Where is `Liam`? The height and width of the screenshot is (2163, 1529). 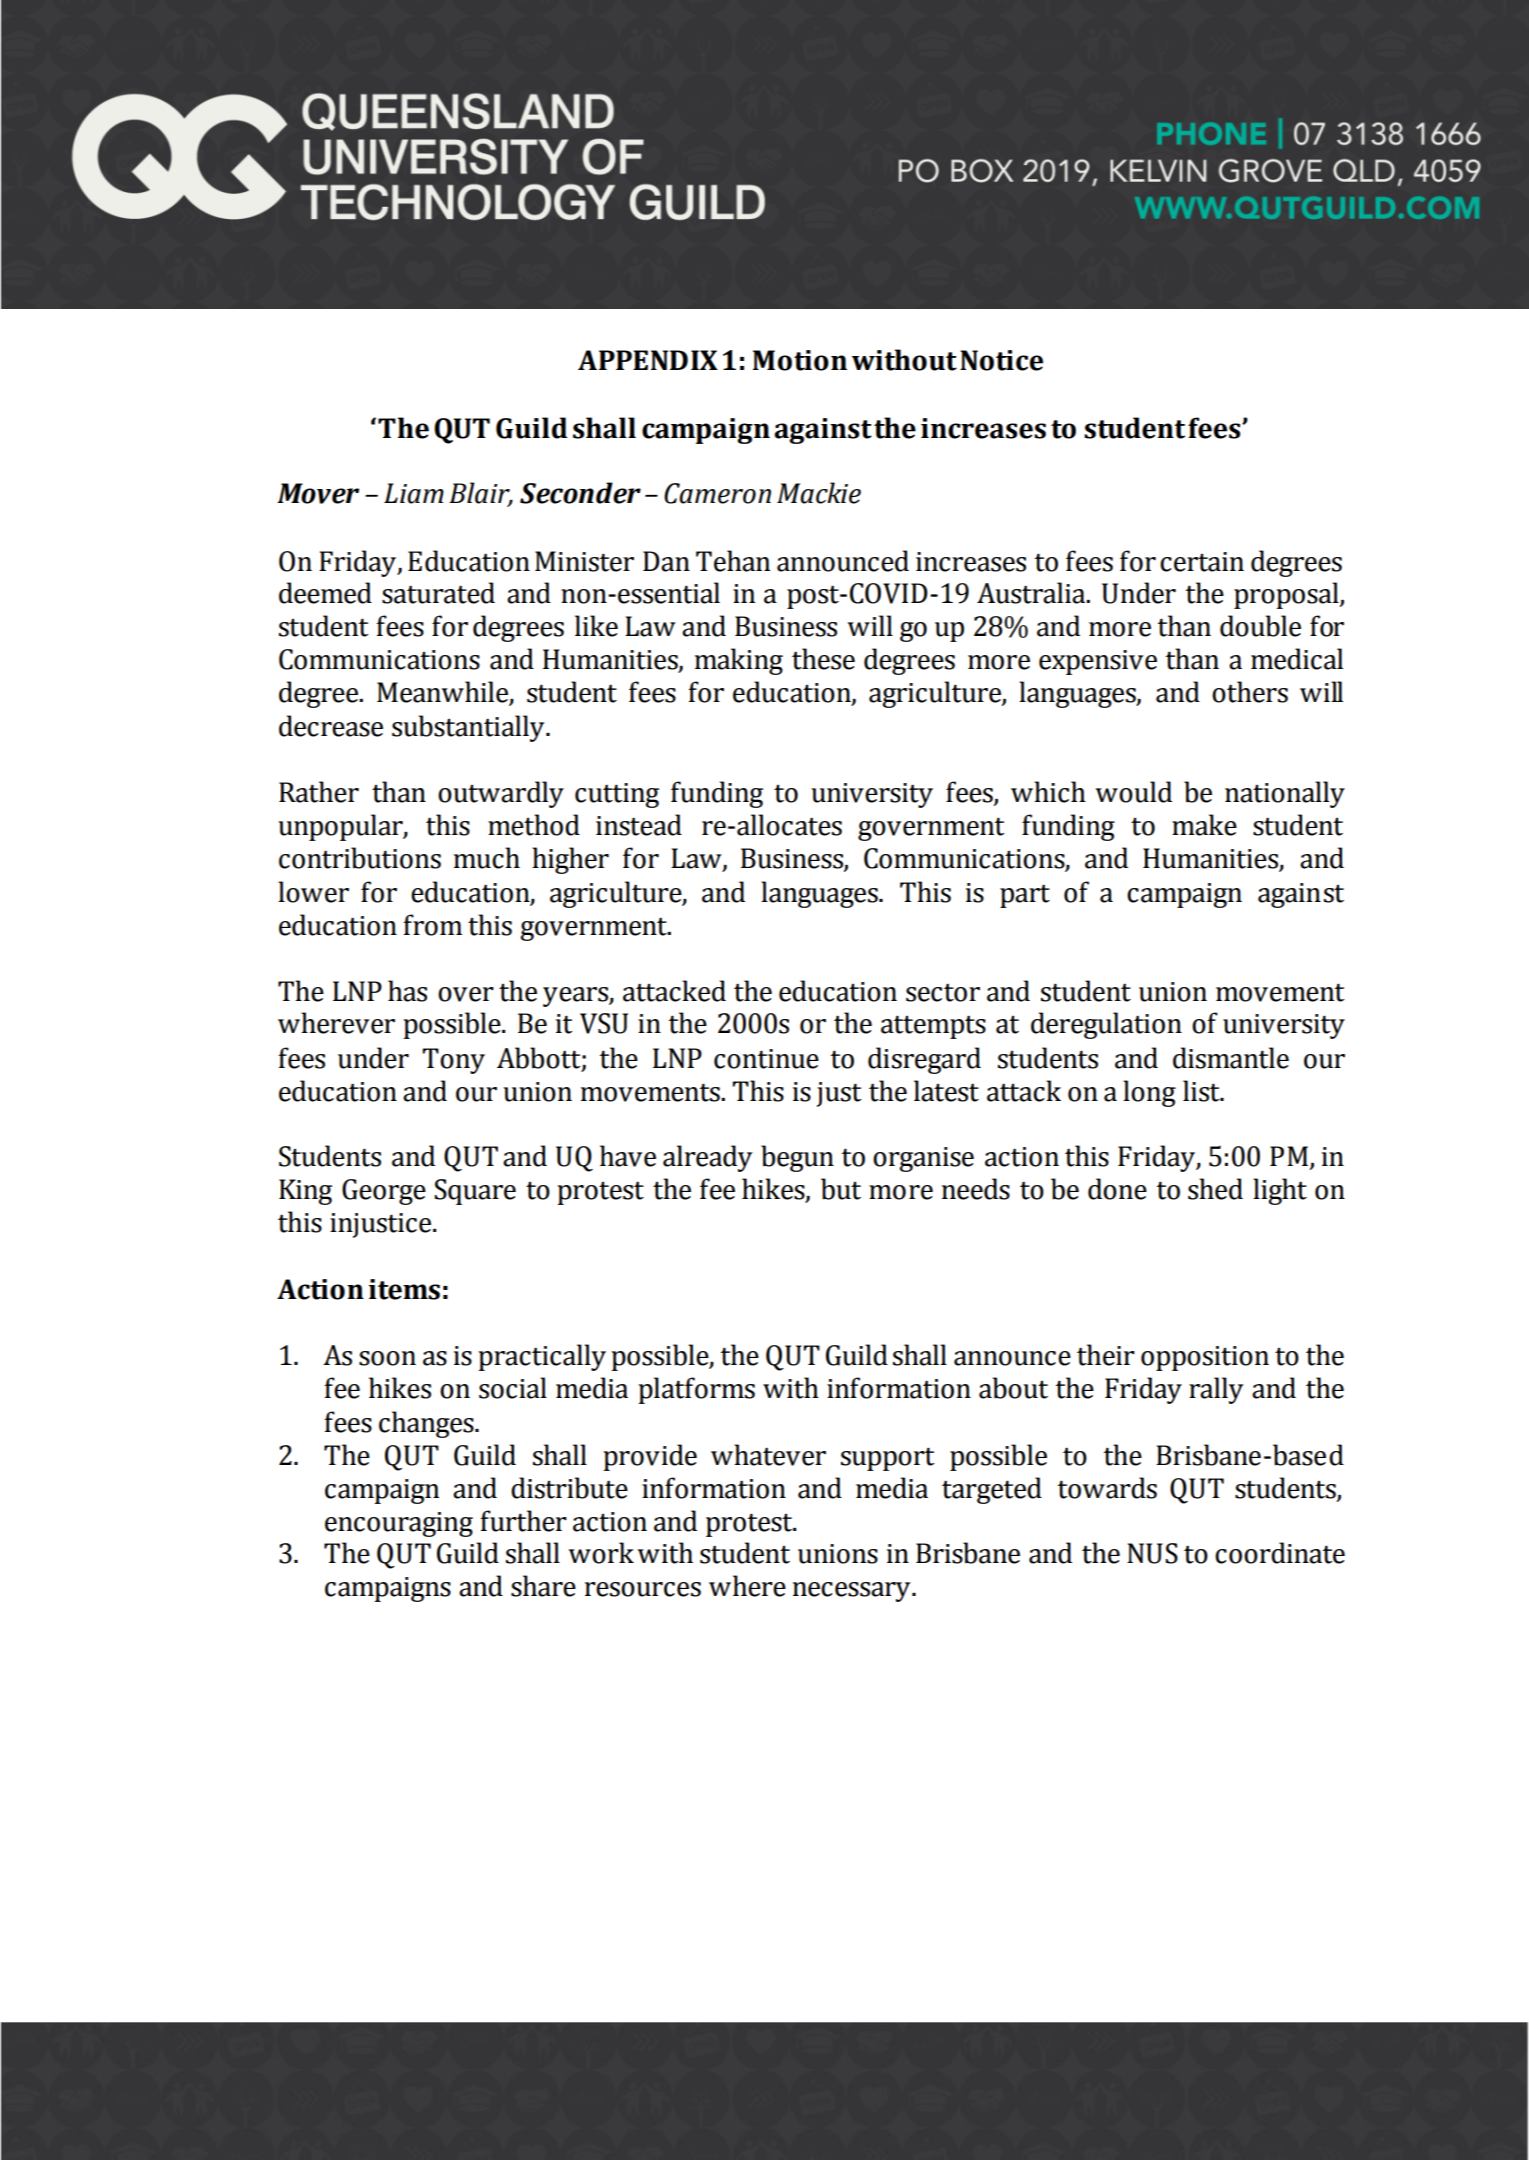
Liam is located at coordinates (414, 493).
